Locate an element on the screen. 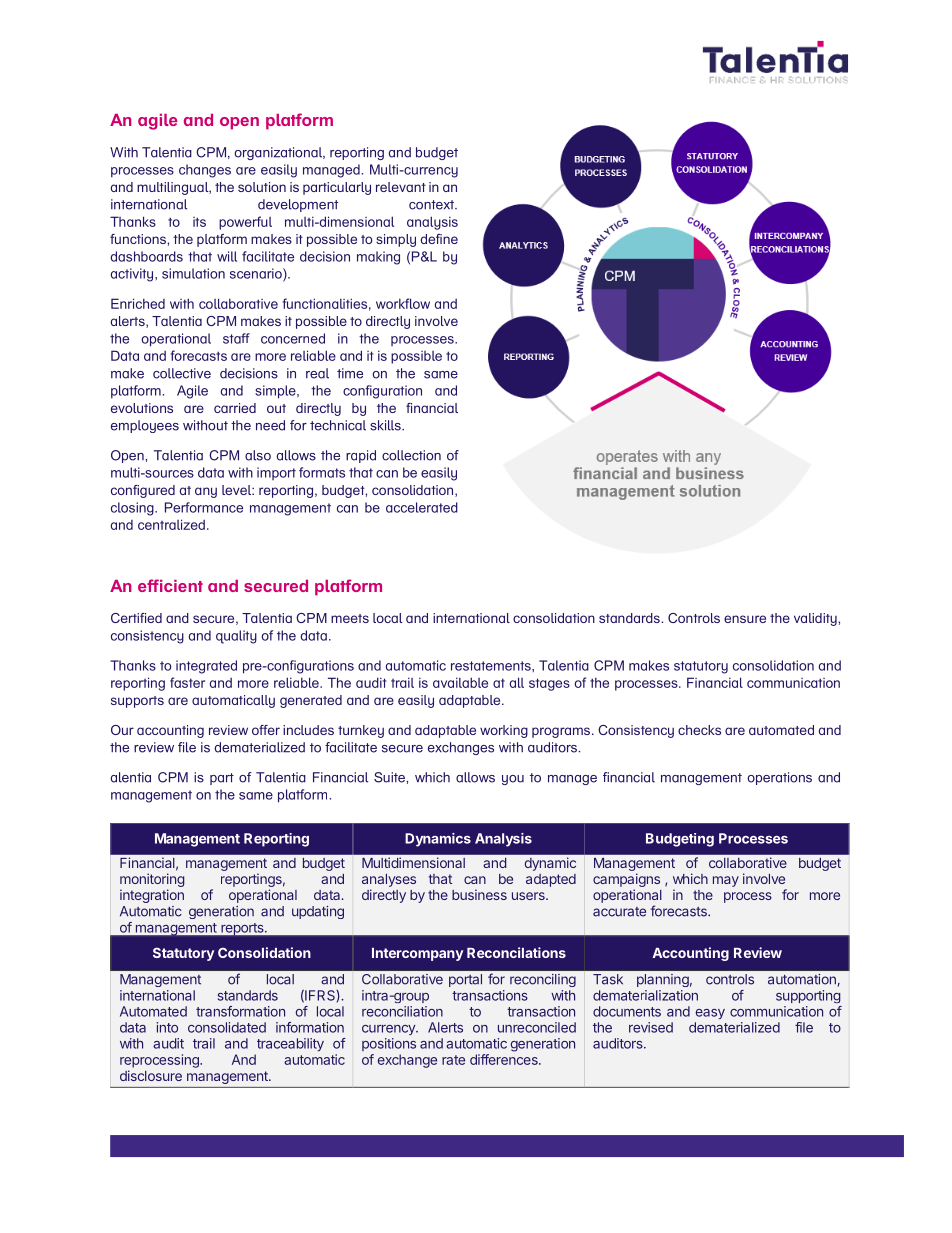 This screenshot has width=952, height=1233. define is located at coordinates (439, 239).
